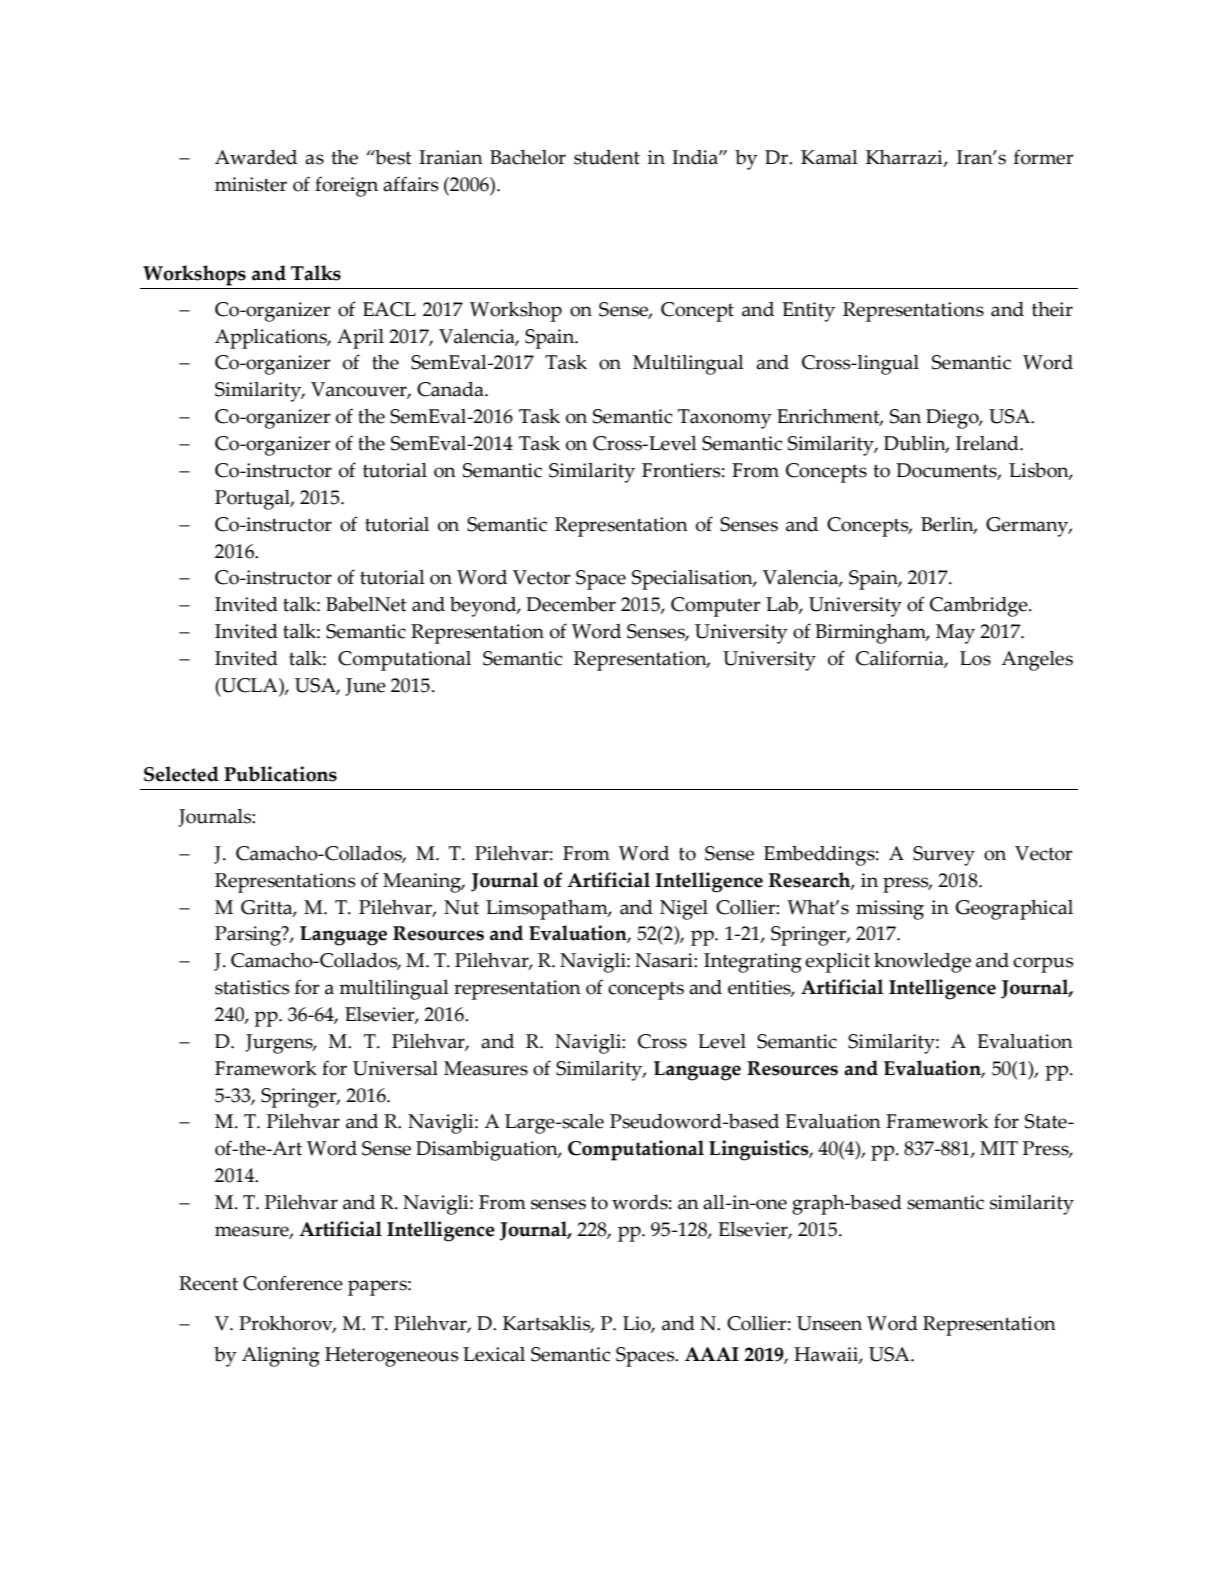 This page has width=1217, height=1575. I want to click on Survey, so click(944, 856).
